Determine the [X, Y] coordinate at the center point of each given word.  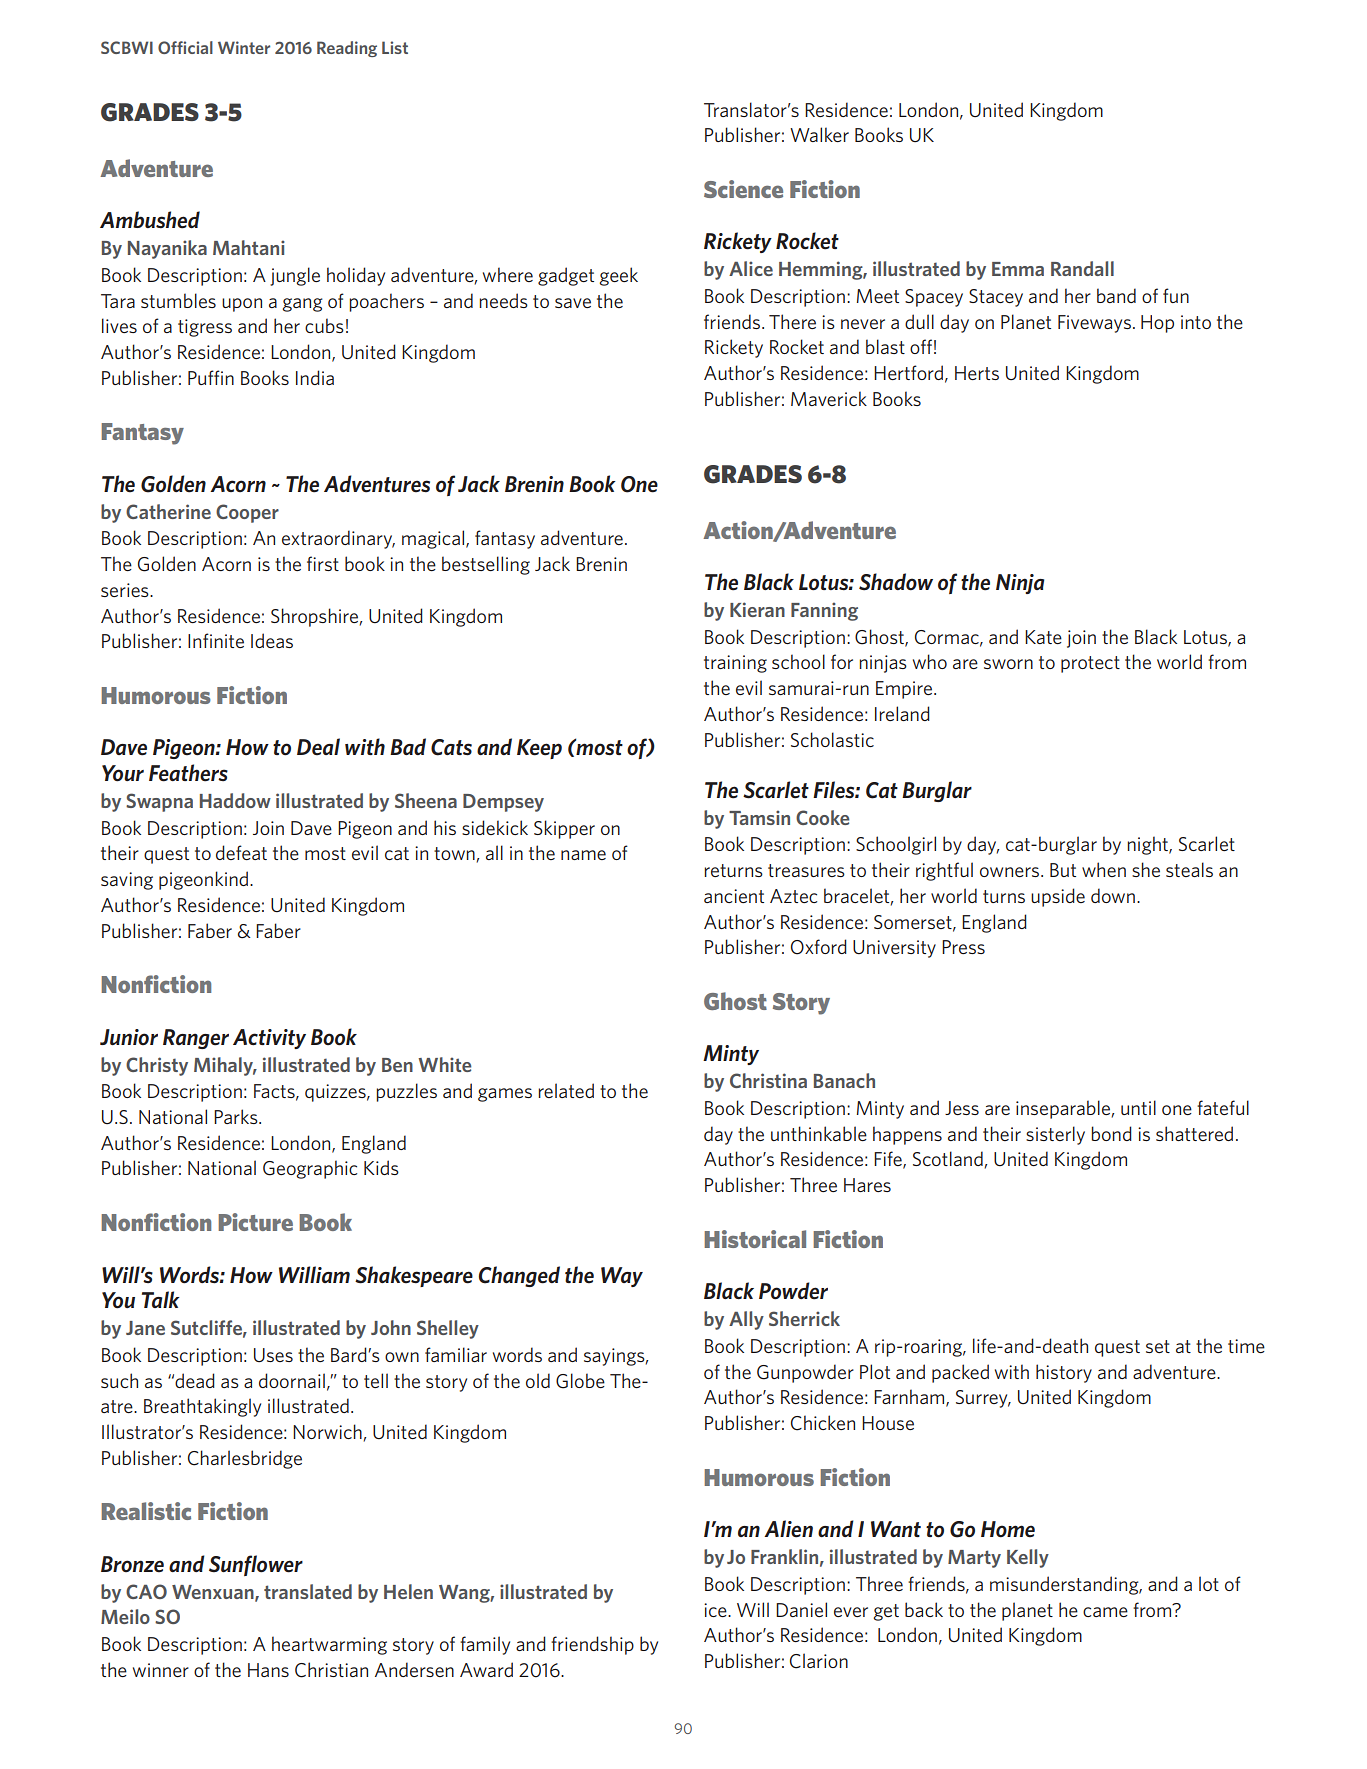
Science [743, 189]
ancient [734, 896]
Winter [244, 47]
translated [308, 1591]
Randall [1082, 268]
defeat [241, 852]
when [1104, 869]
